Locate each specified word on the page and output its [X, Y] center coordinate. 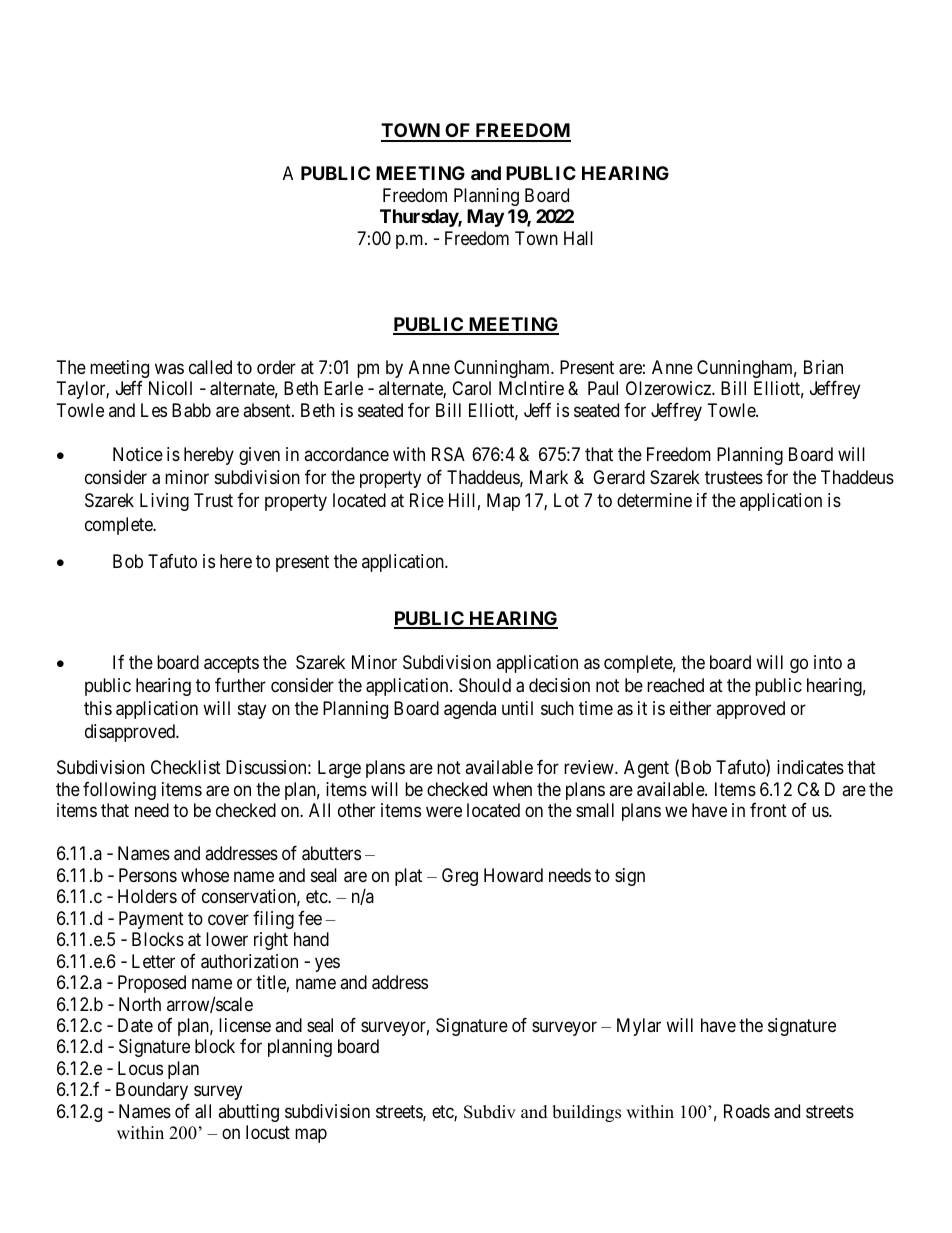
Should [485, 685]
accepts [231, 664]
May [485, 218]
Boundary [152, 1091]
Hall [578, 238]
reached [675, 685]
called [210, 367]
